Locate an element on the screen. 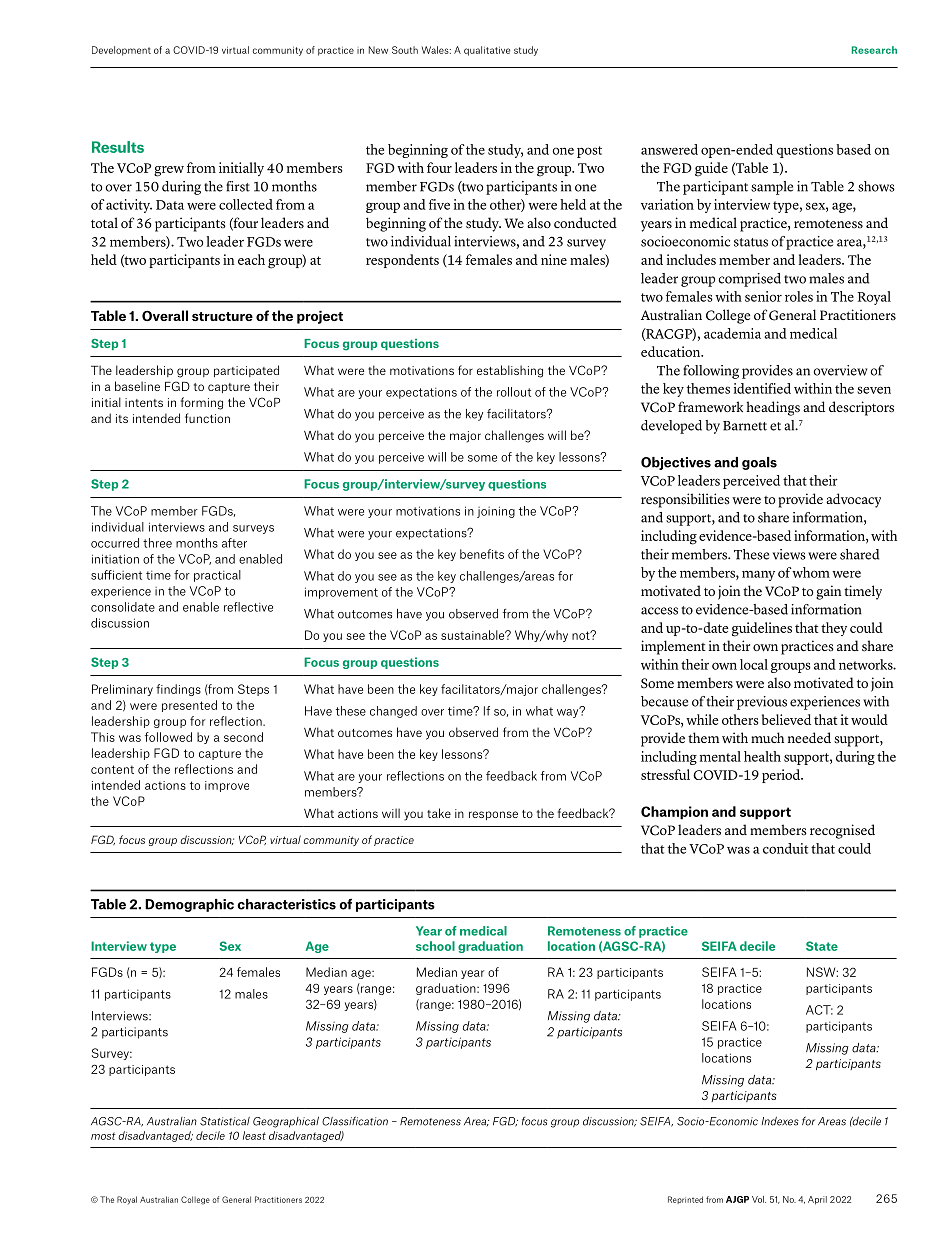 Image resolution: width=952 pixels, height=1247 pixels. sustainable is located at coordinates (474, 635).
